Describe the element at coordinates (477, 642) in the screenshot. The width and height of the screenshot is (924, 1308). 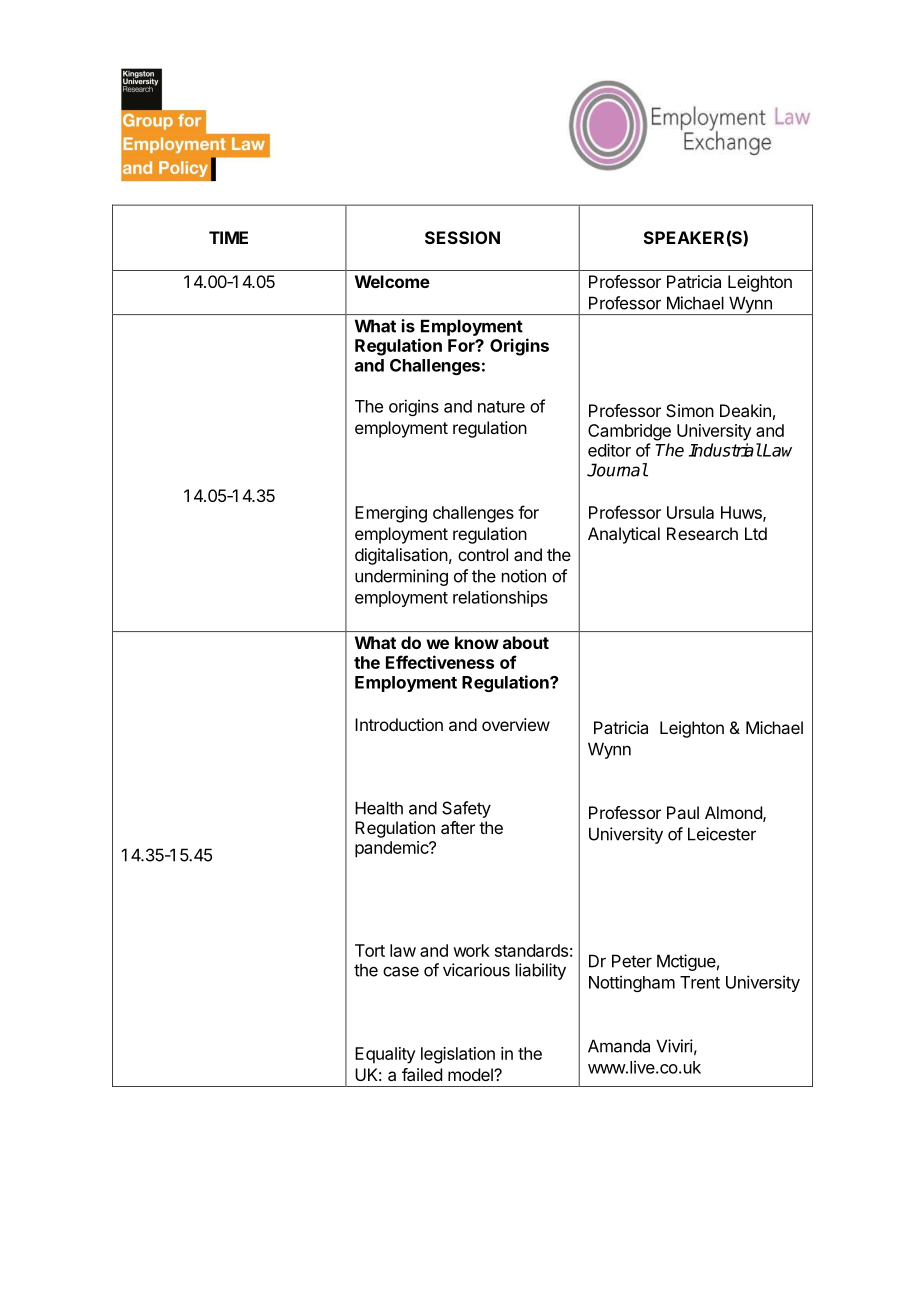
I see `know` at that location.
